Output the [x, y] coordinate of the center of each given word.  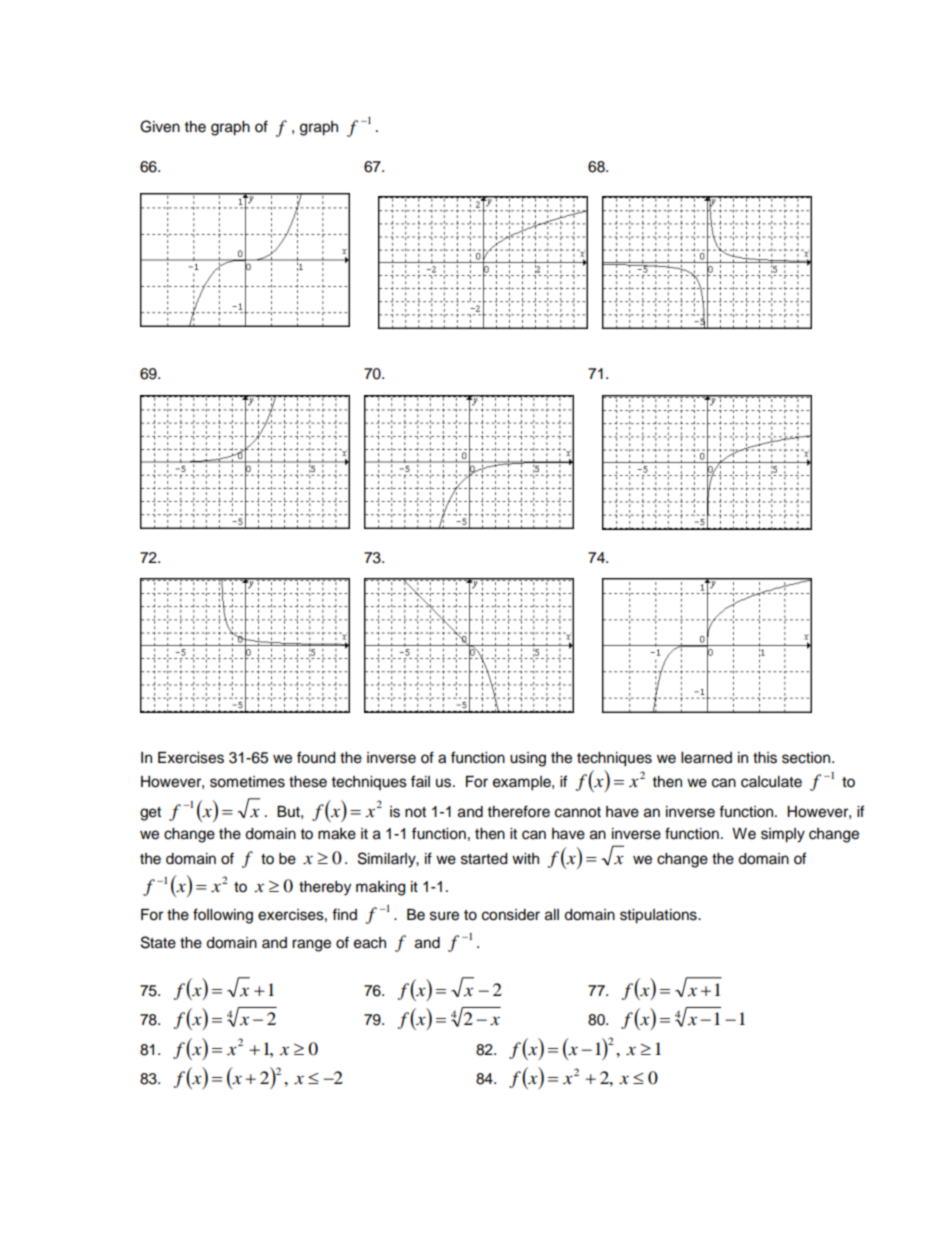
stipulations [659, 916]
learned [706, 758]
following [223, 916]
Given [160, 126]
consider [511, 915]
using [528, 759]
